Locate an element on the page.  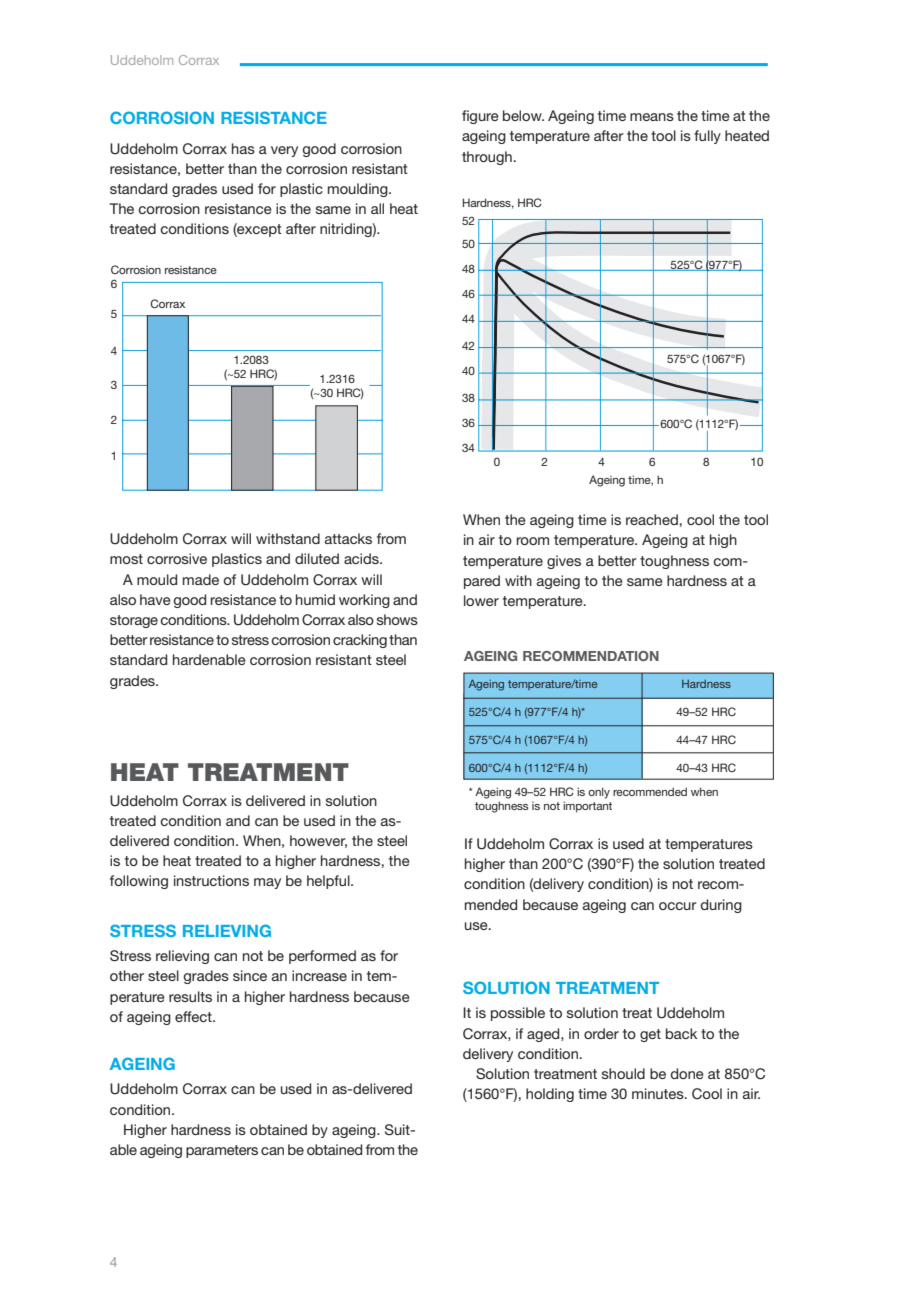
attacks is located at coordinates (348, 538).
